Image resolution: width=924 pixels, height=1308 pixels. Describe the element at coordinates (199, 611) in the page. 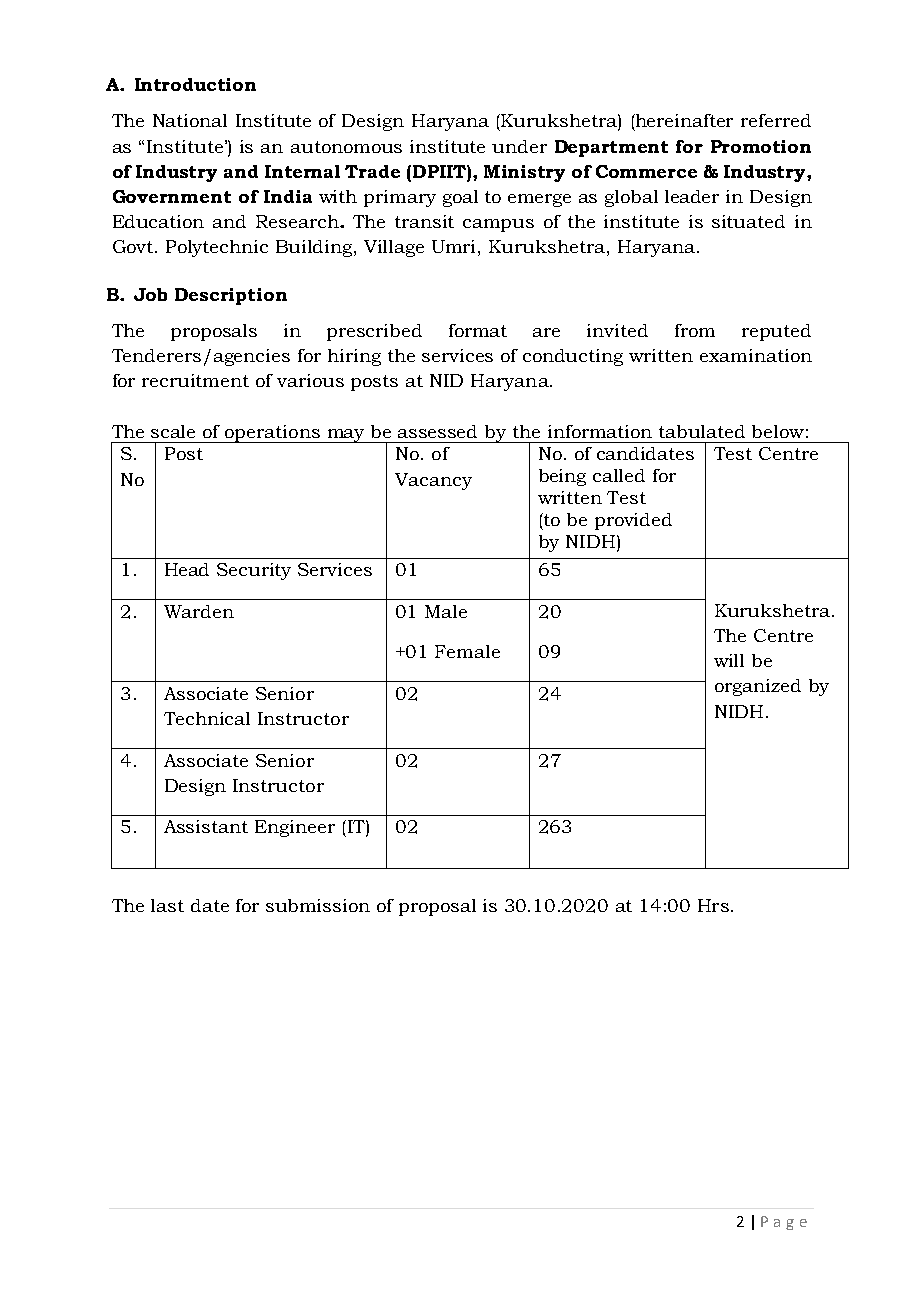

I see `Warden` at that location.
